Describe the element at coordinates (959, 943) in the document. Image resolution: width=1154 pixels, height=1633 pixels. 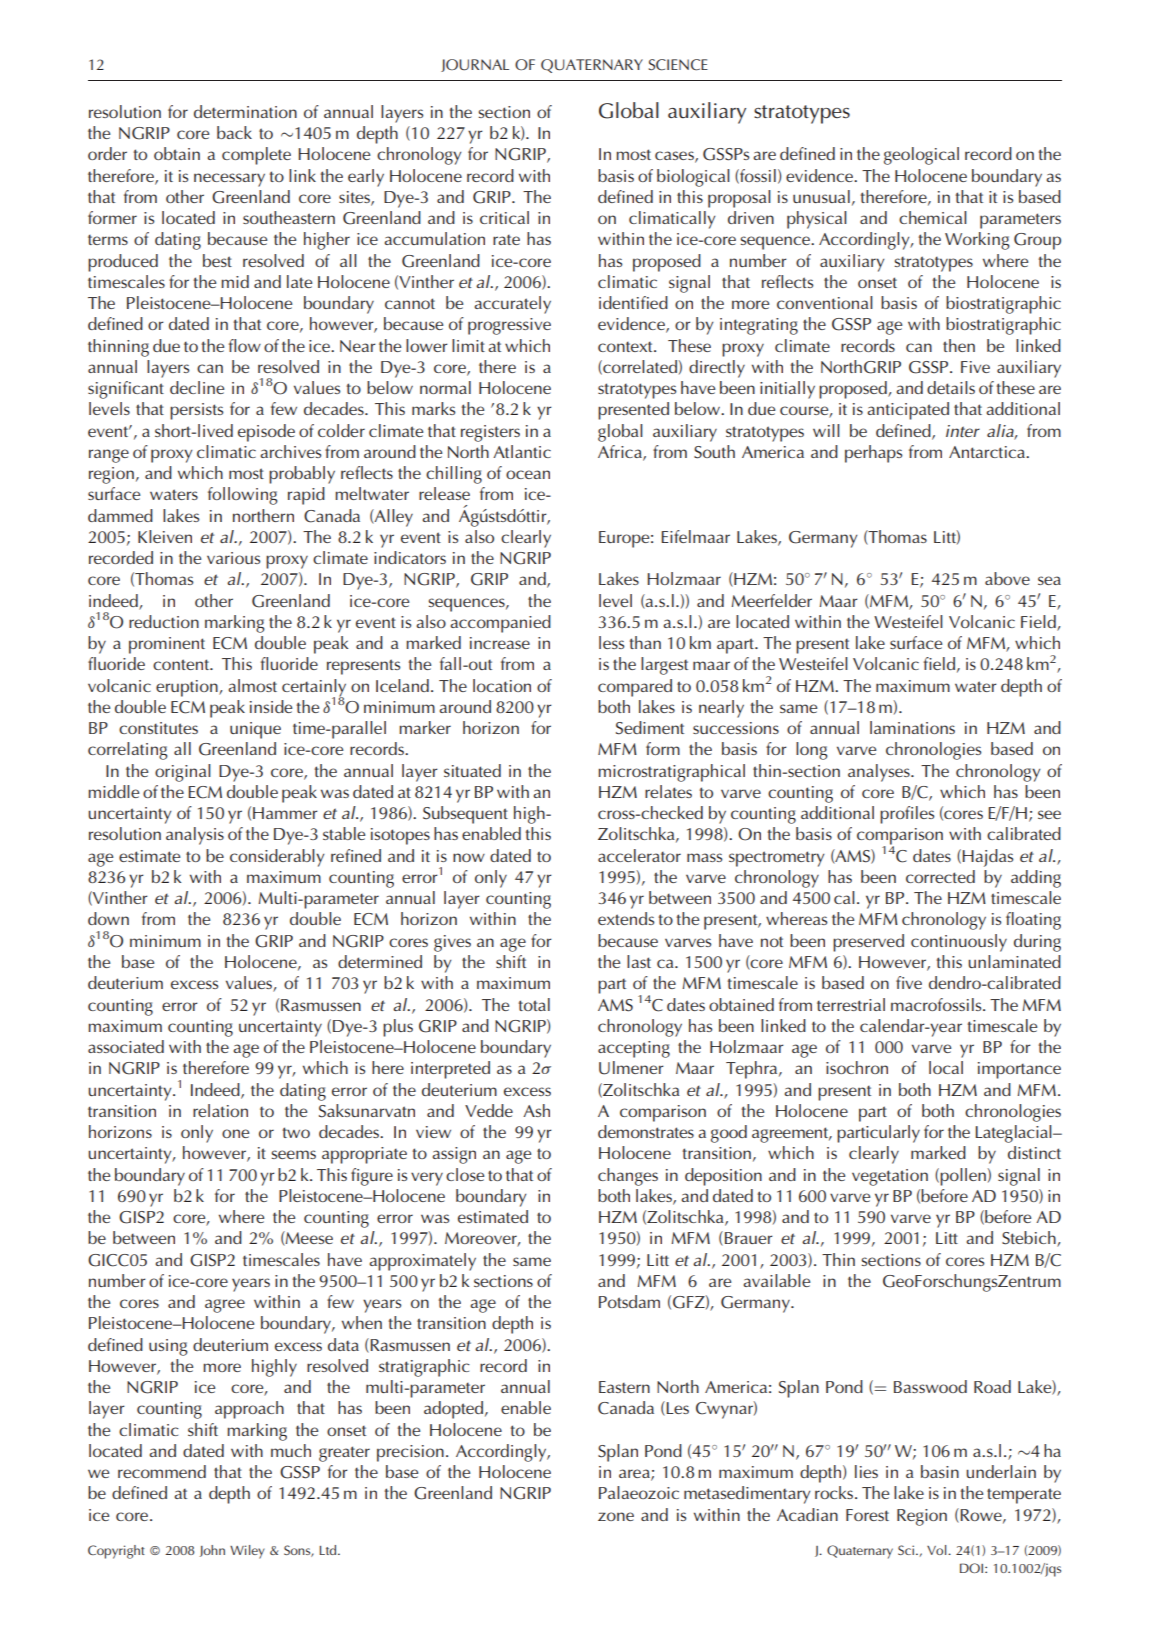
I see `continuously` at that location.
